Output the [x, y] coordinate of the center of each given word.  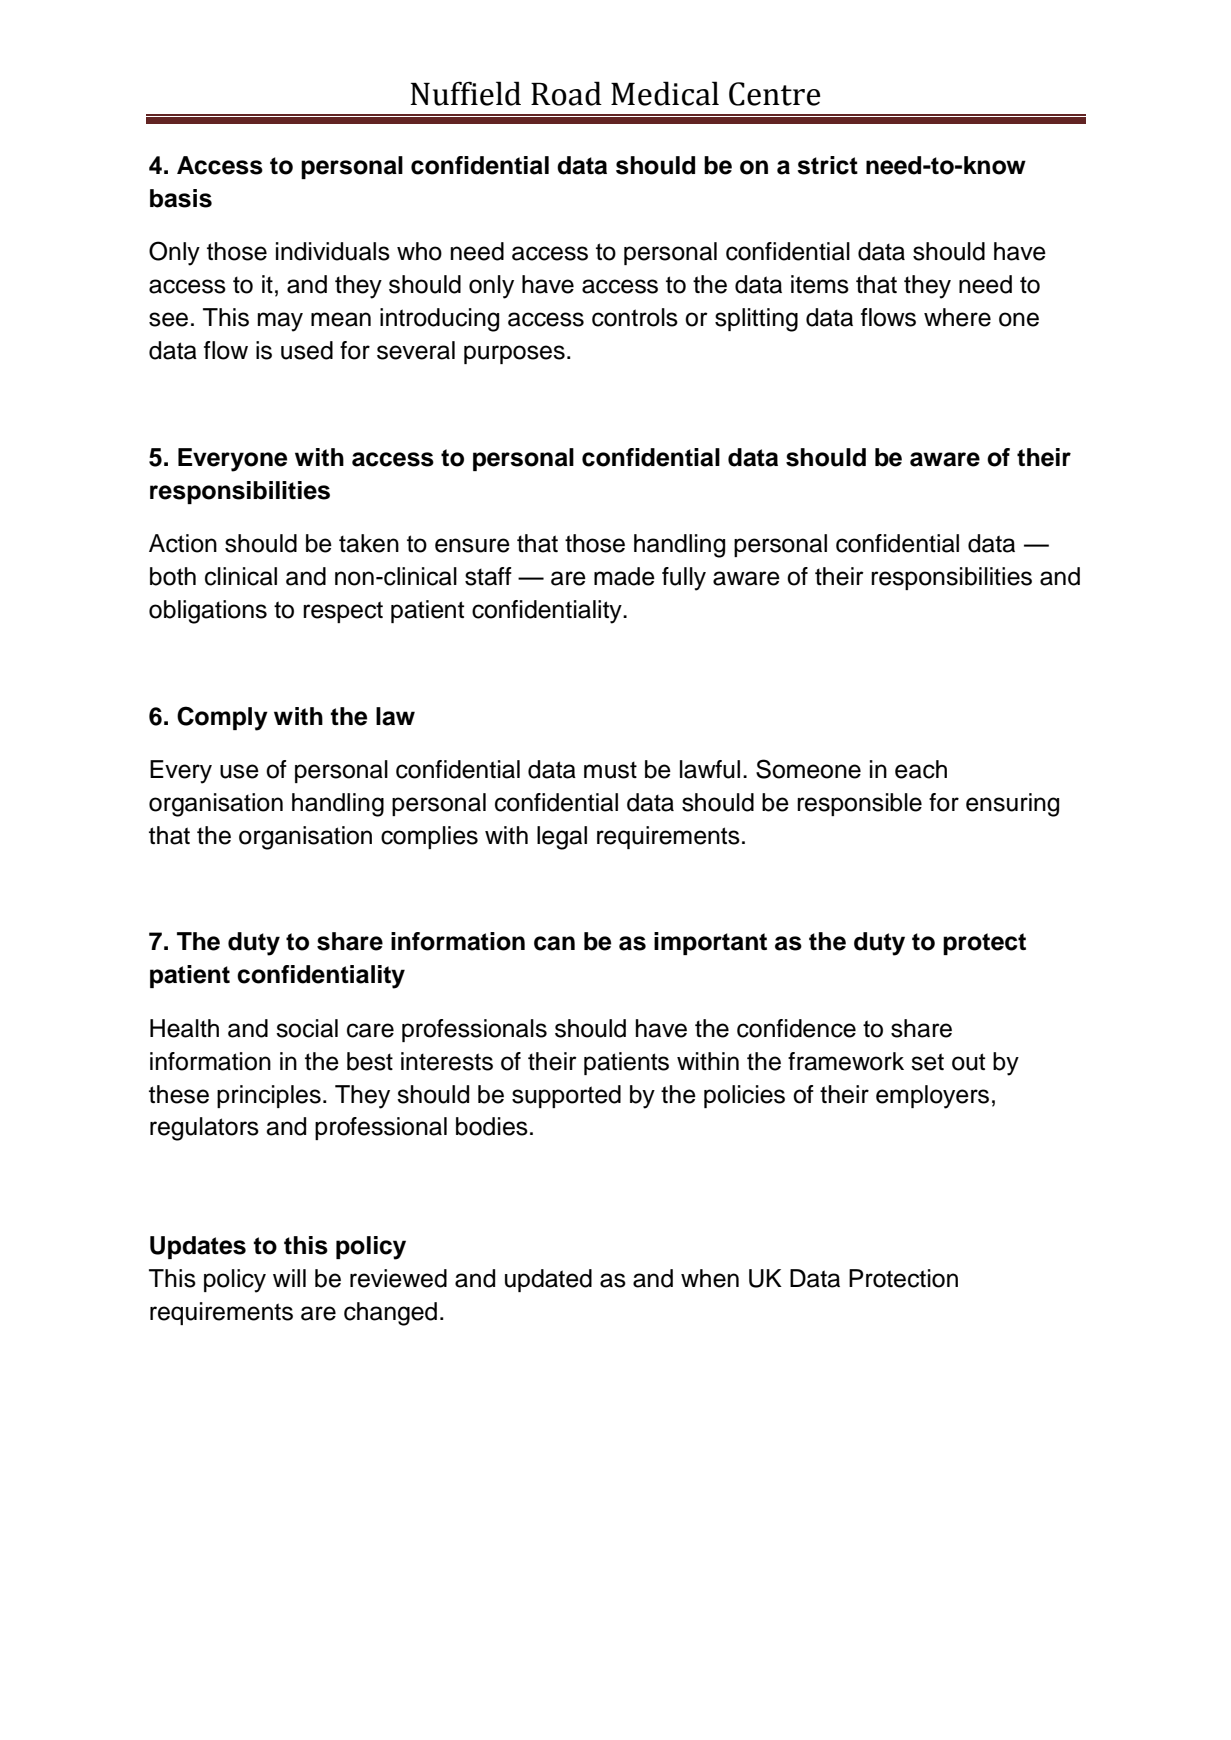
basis [181, 198]
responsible [859, 804]
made [624, 576]
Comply [222, 718]
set [927, 1062]
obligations [208, 612]
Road [566, 93]
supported [566, 1096]
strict [827, 165]
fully [684, 579]
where [957, 317]
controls [635, 317]
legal [562, 838]
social [307, 1028]
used [307, 350]
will [289, 1278]
